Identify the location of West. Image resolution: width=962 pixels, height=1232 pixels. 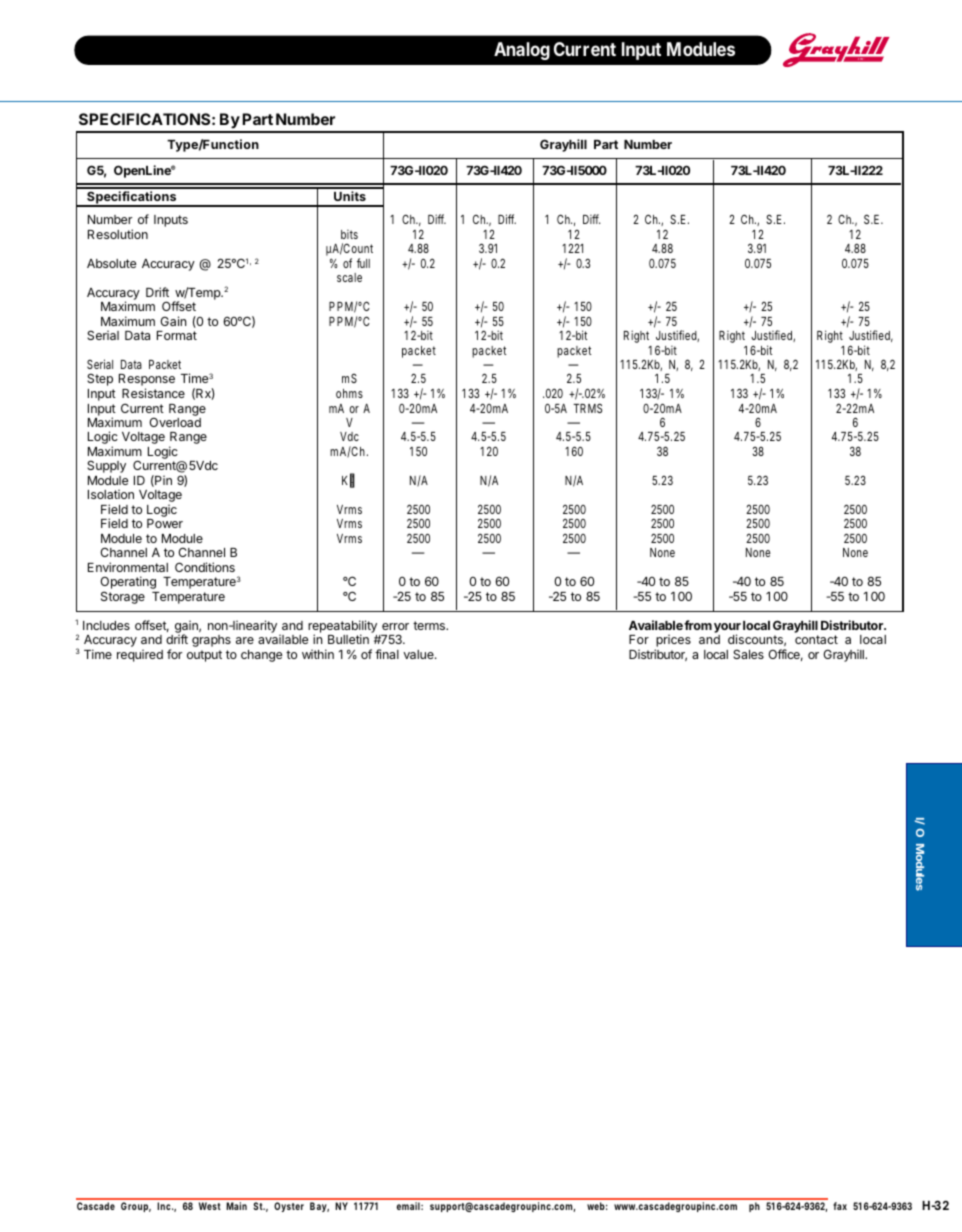
(210, 1206).
